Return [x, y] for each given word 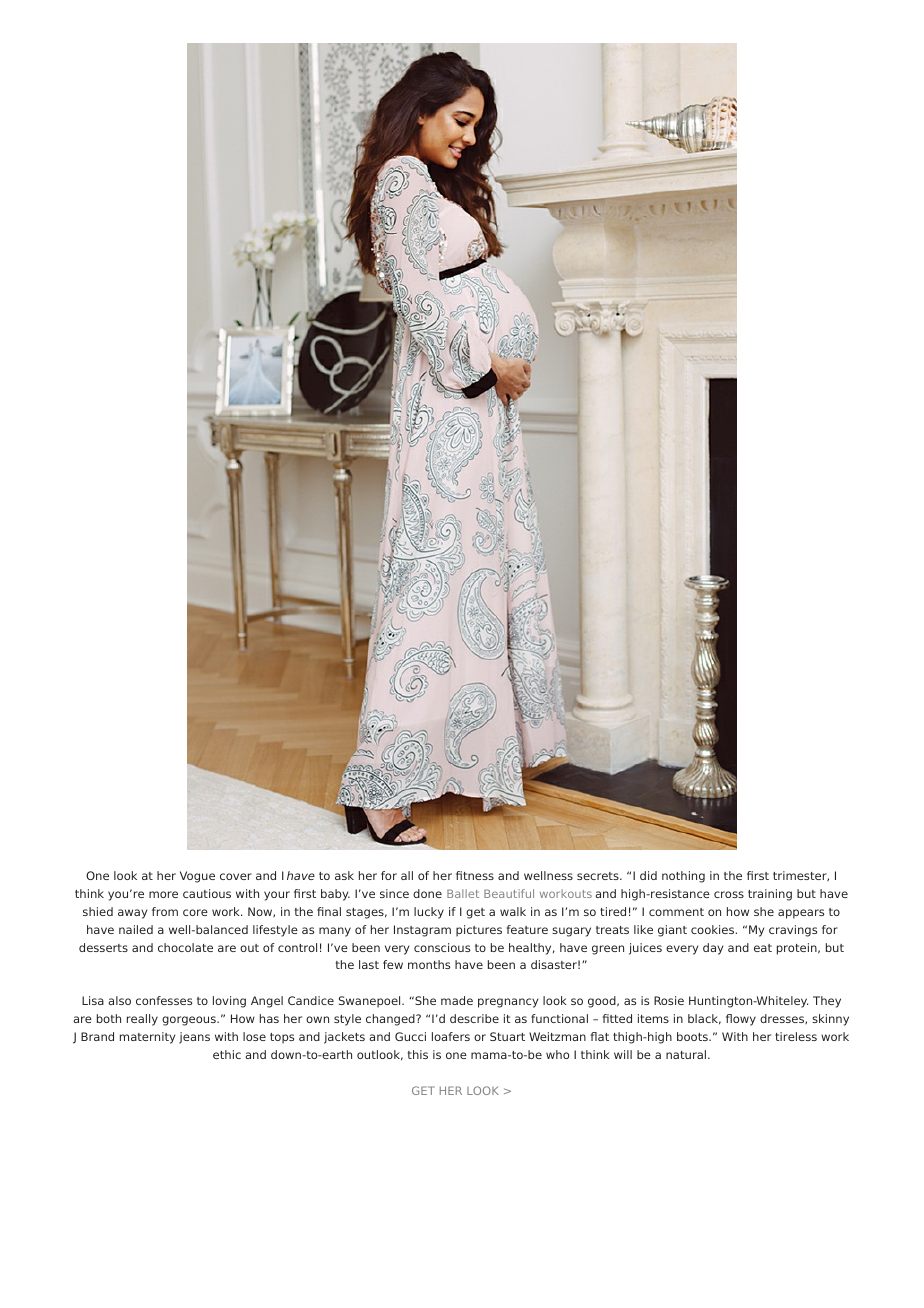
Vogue [197, 877]
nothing [683, 877]
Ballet [463, 893]
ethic [227, 1054]
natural [687, 1054]
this [418, 1054]
